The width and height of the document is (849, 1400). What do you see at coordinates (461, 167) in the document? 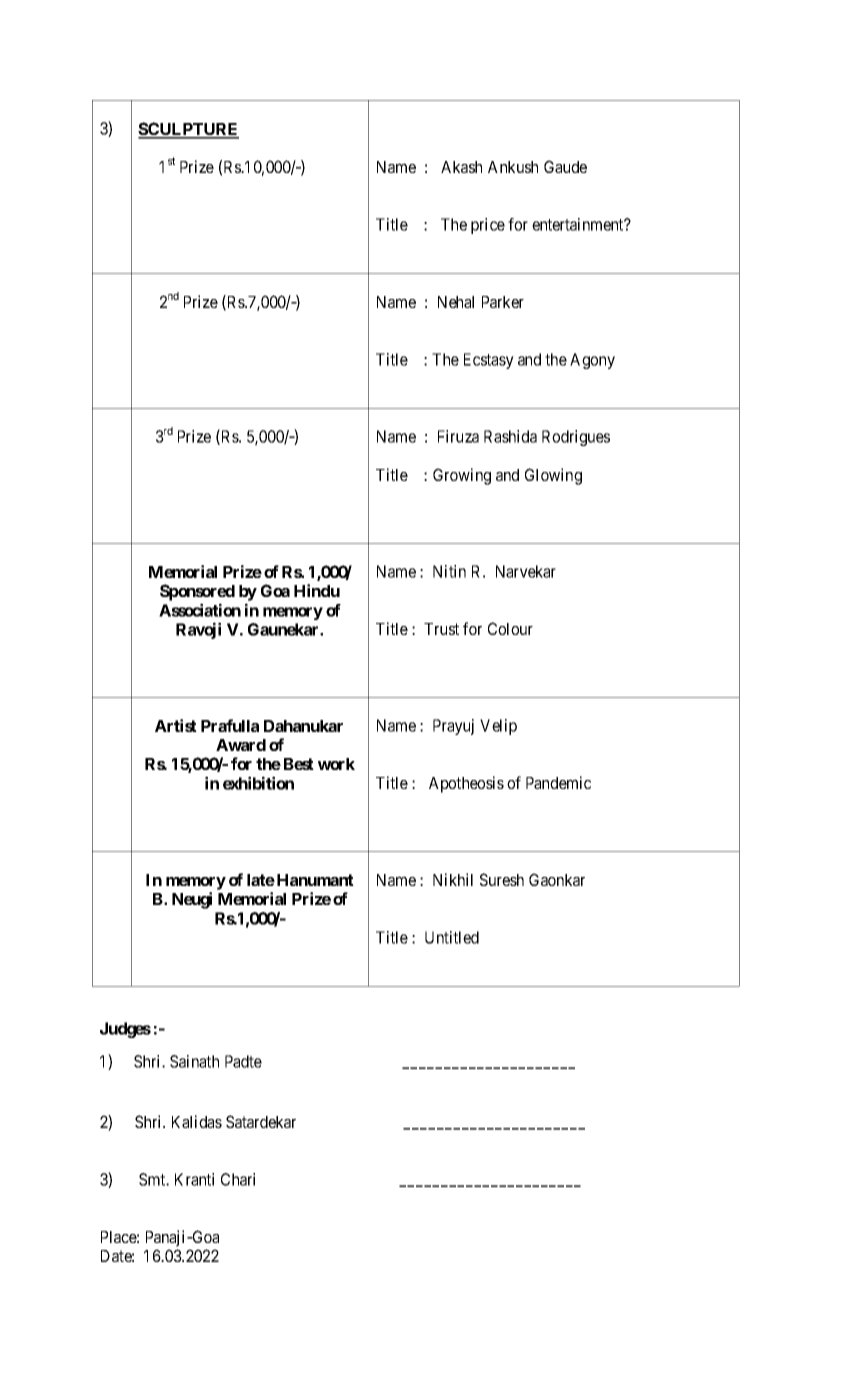
I see `Akash` at bounding box center [461, 167].
